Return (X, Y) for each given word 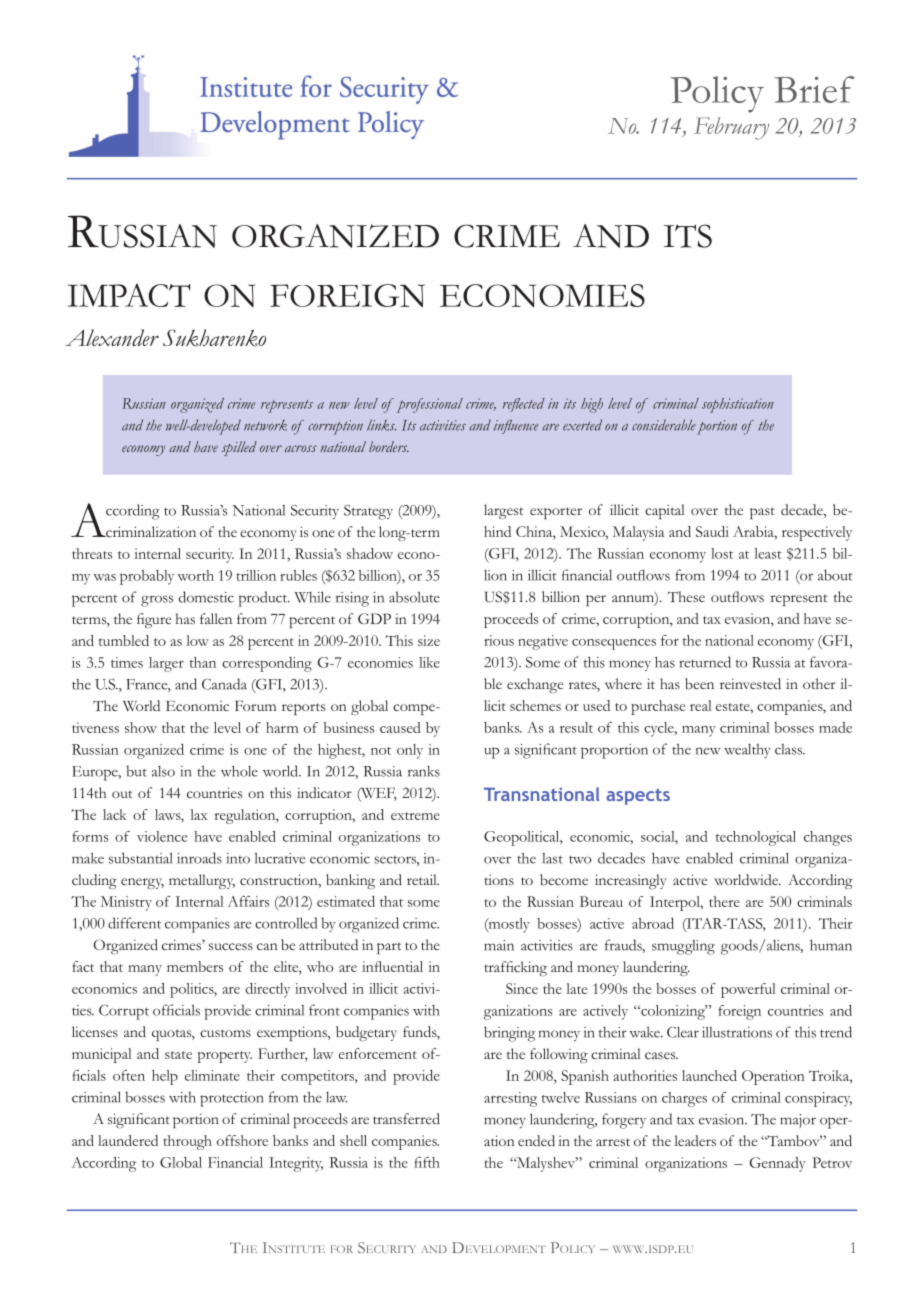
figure (154, 620)
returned (705, 662)
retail (423, 879)
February (731, 128)
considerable (664, 425)
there (724, 901)
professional (430, 405)
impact (128, 295)
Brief (814, 89)
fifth (427, 1162)
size (429, 640)
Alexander (112, 337)
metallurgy (202, 881)
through (188, 1142)
